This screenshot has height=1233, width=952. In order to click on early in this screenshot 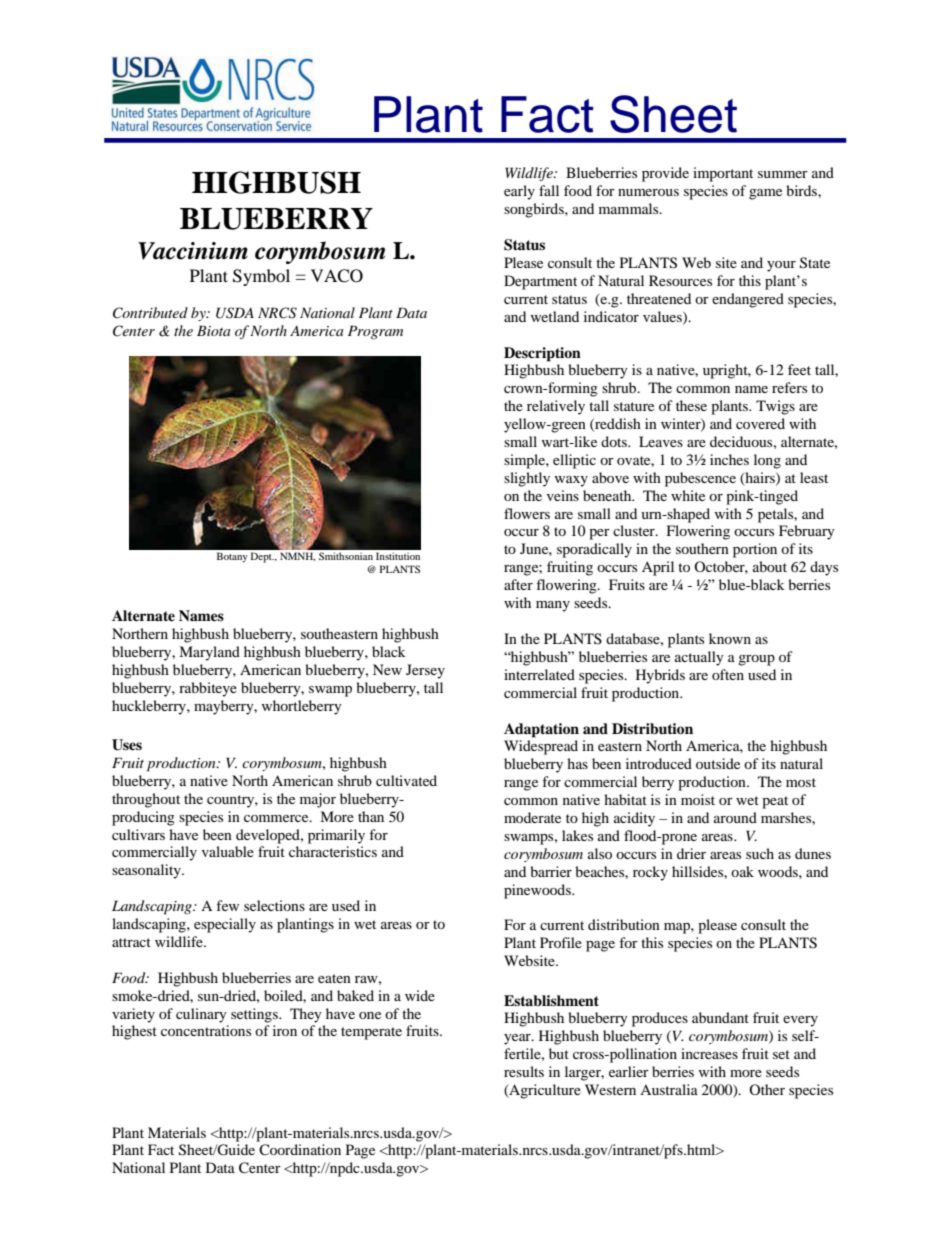, I will do `click(519, 192)`.
